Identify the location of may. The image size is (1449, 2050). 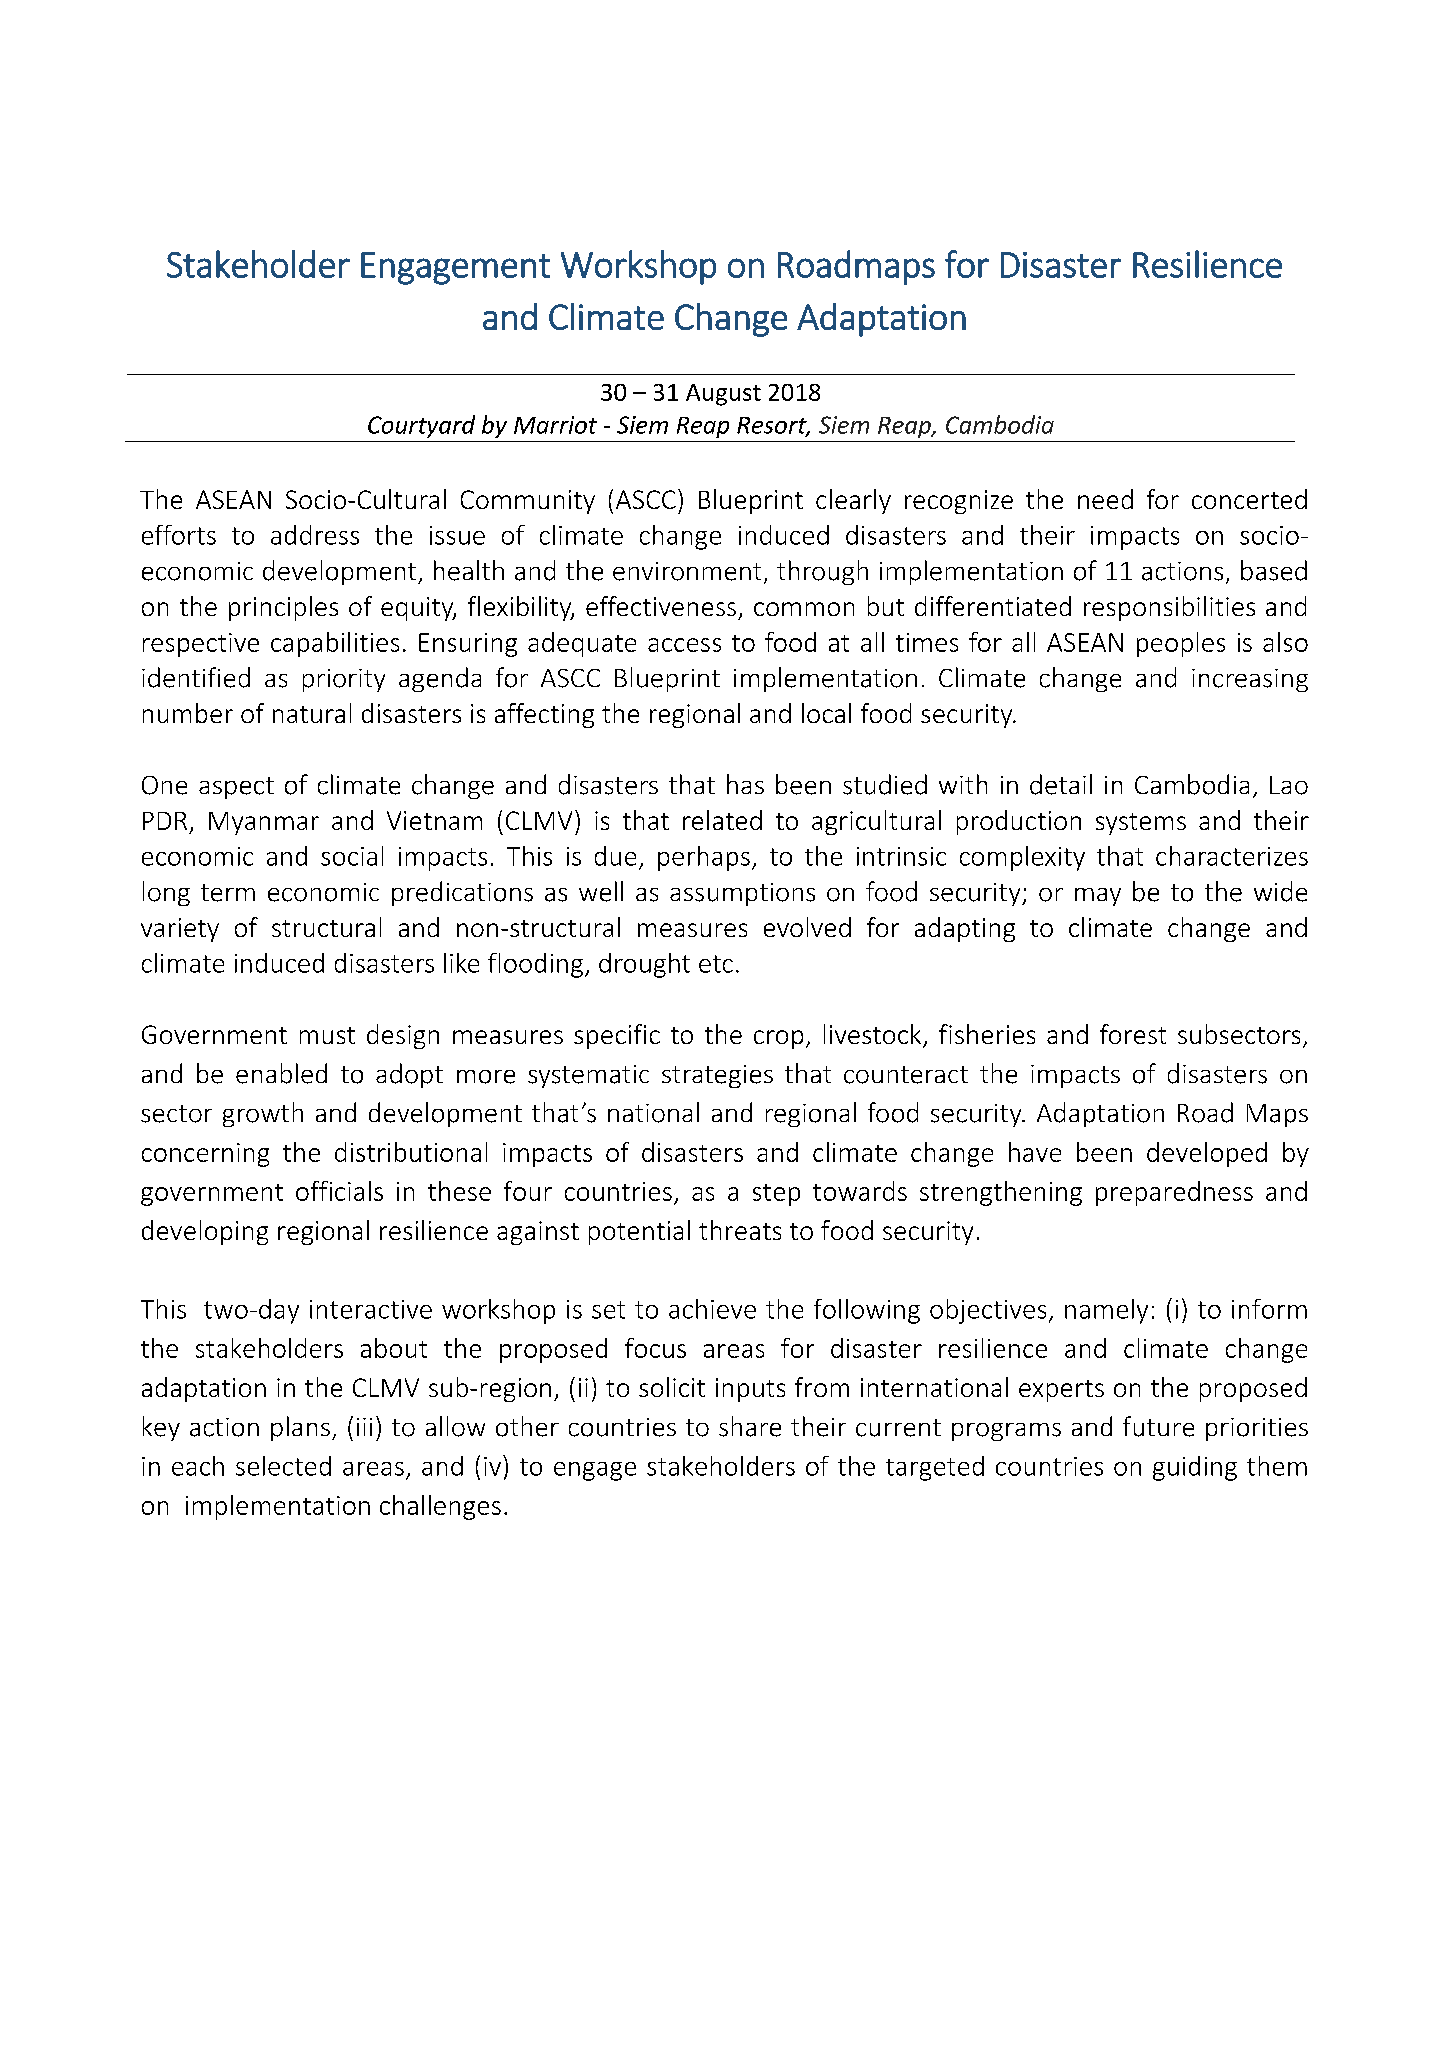
(1098, 897).
